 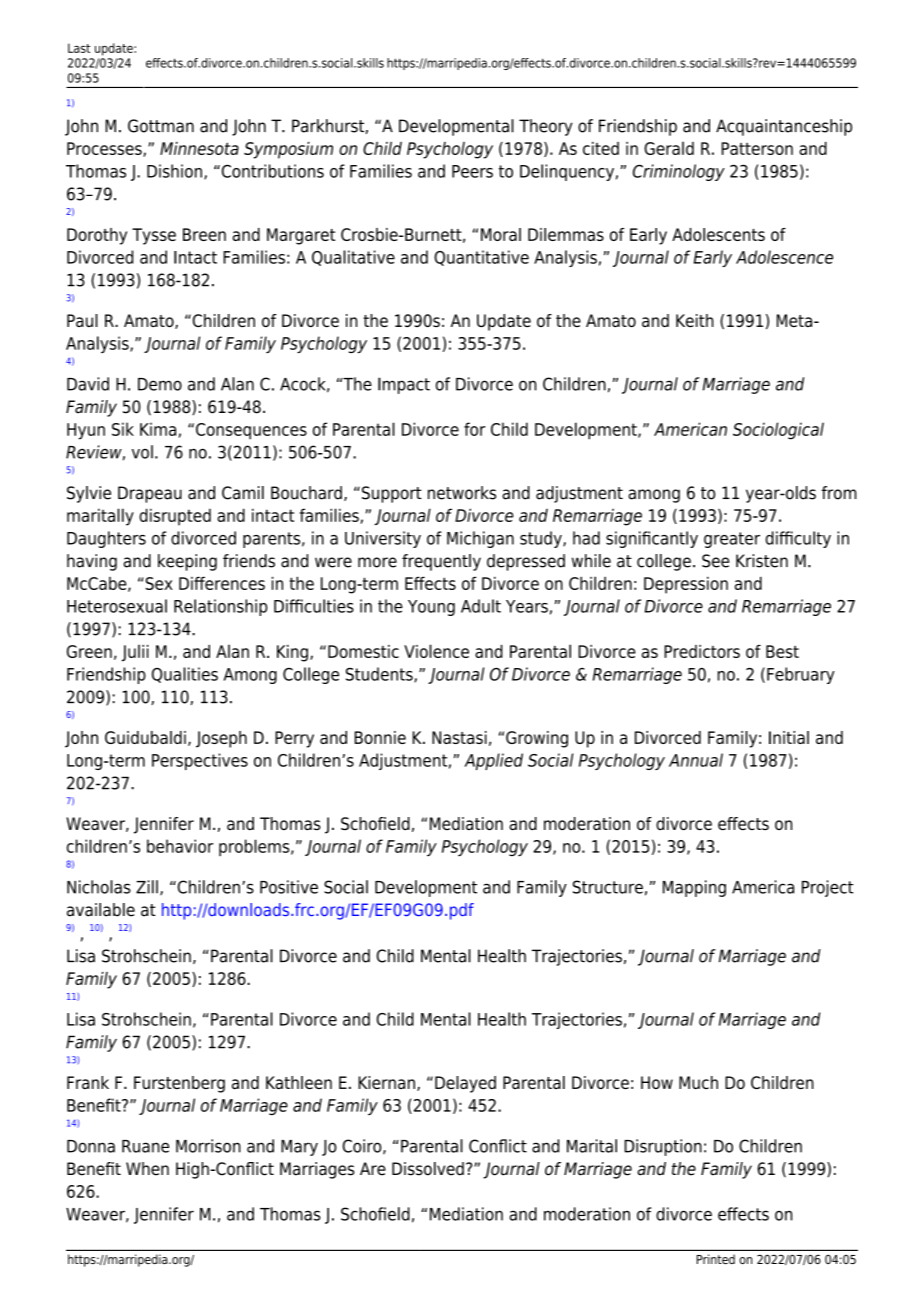 What do you see at coordinates (546, 127) in the image?
I see `Theory` at bounding box center [546, 127].
